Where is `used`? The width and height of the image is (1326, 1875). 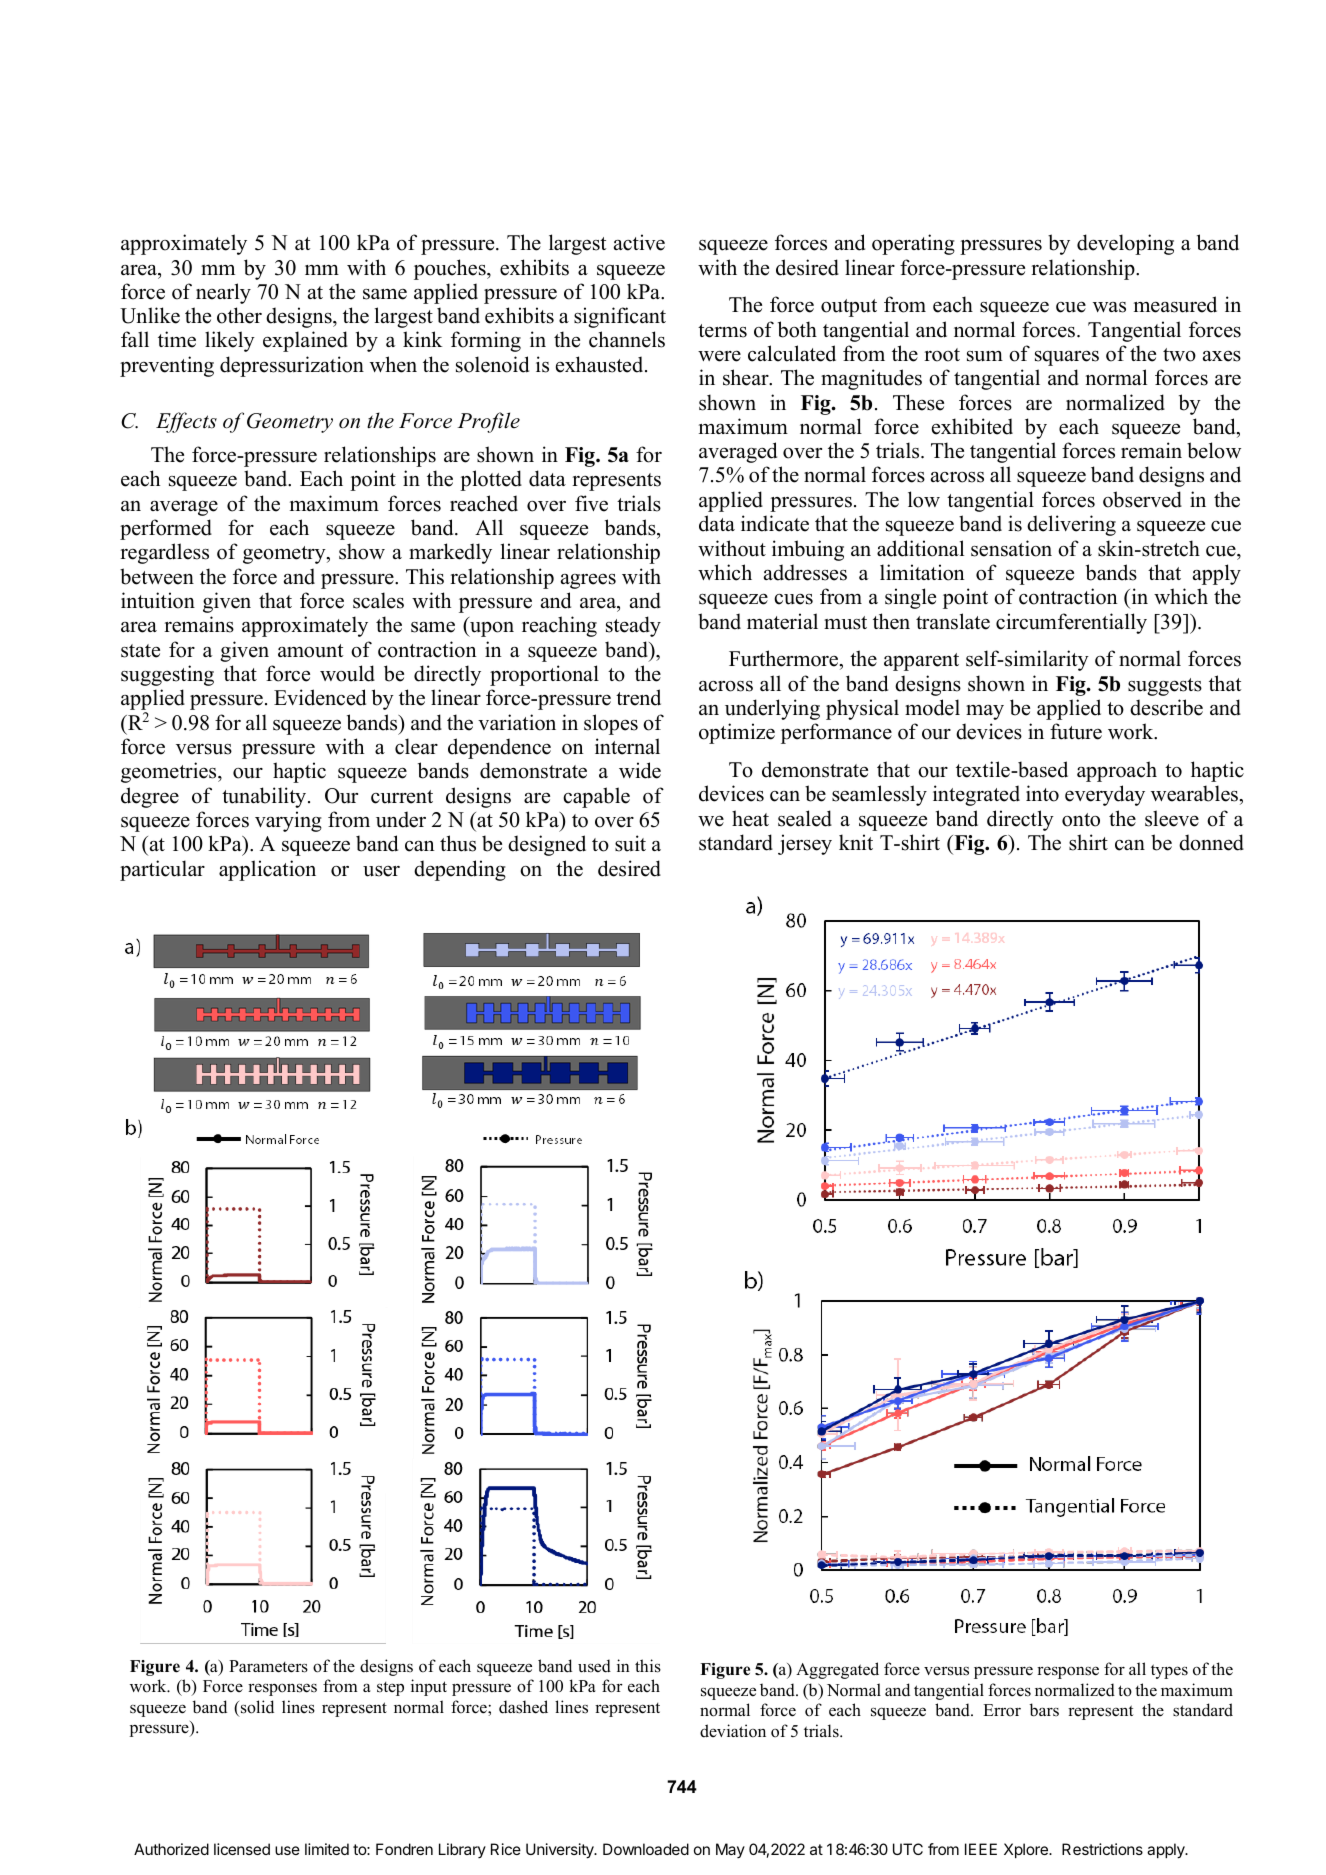 used is located at coordinates (594, 1666).
